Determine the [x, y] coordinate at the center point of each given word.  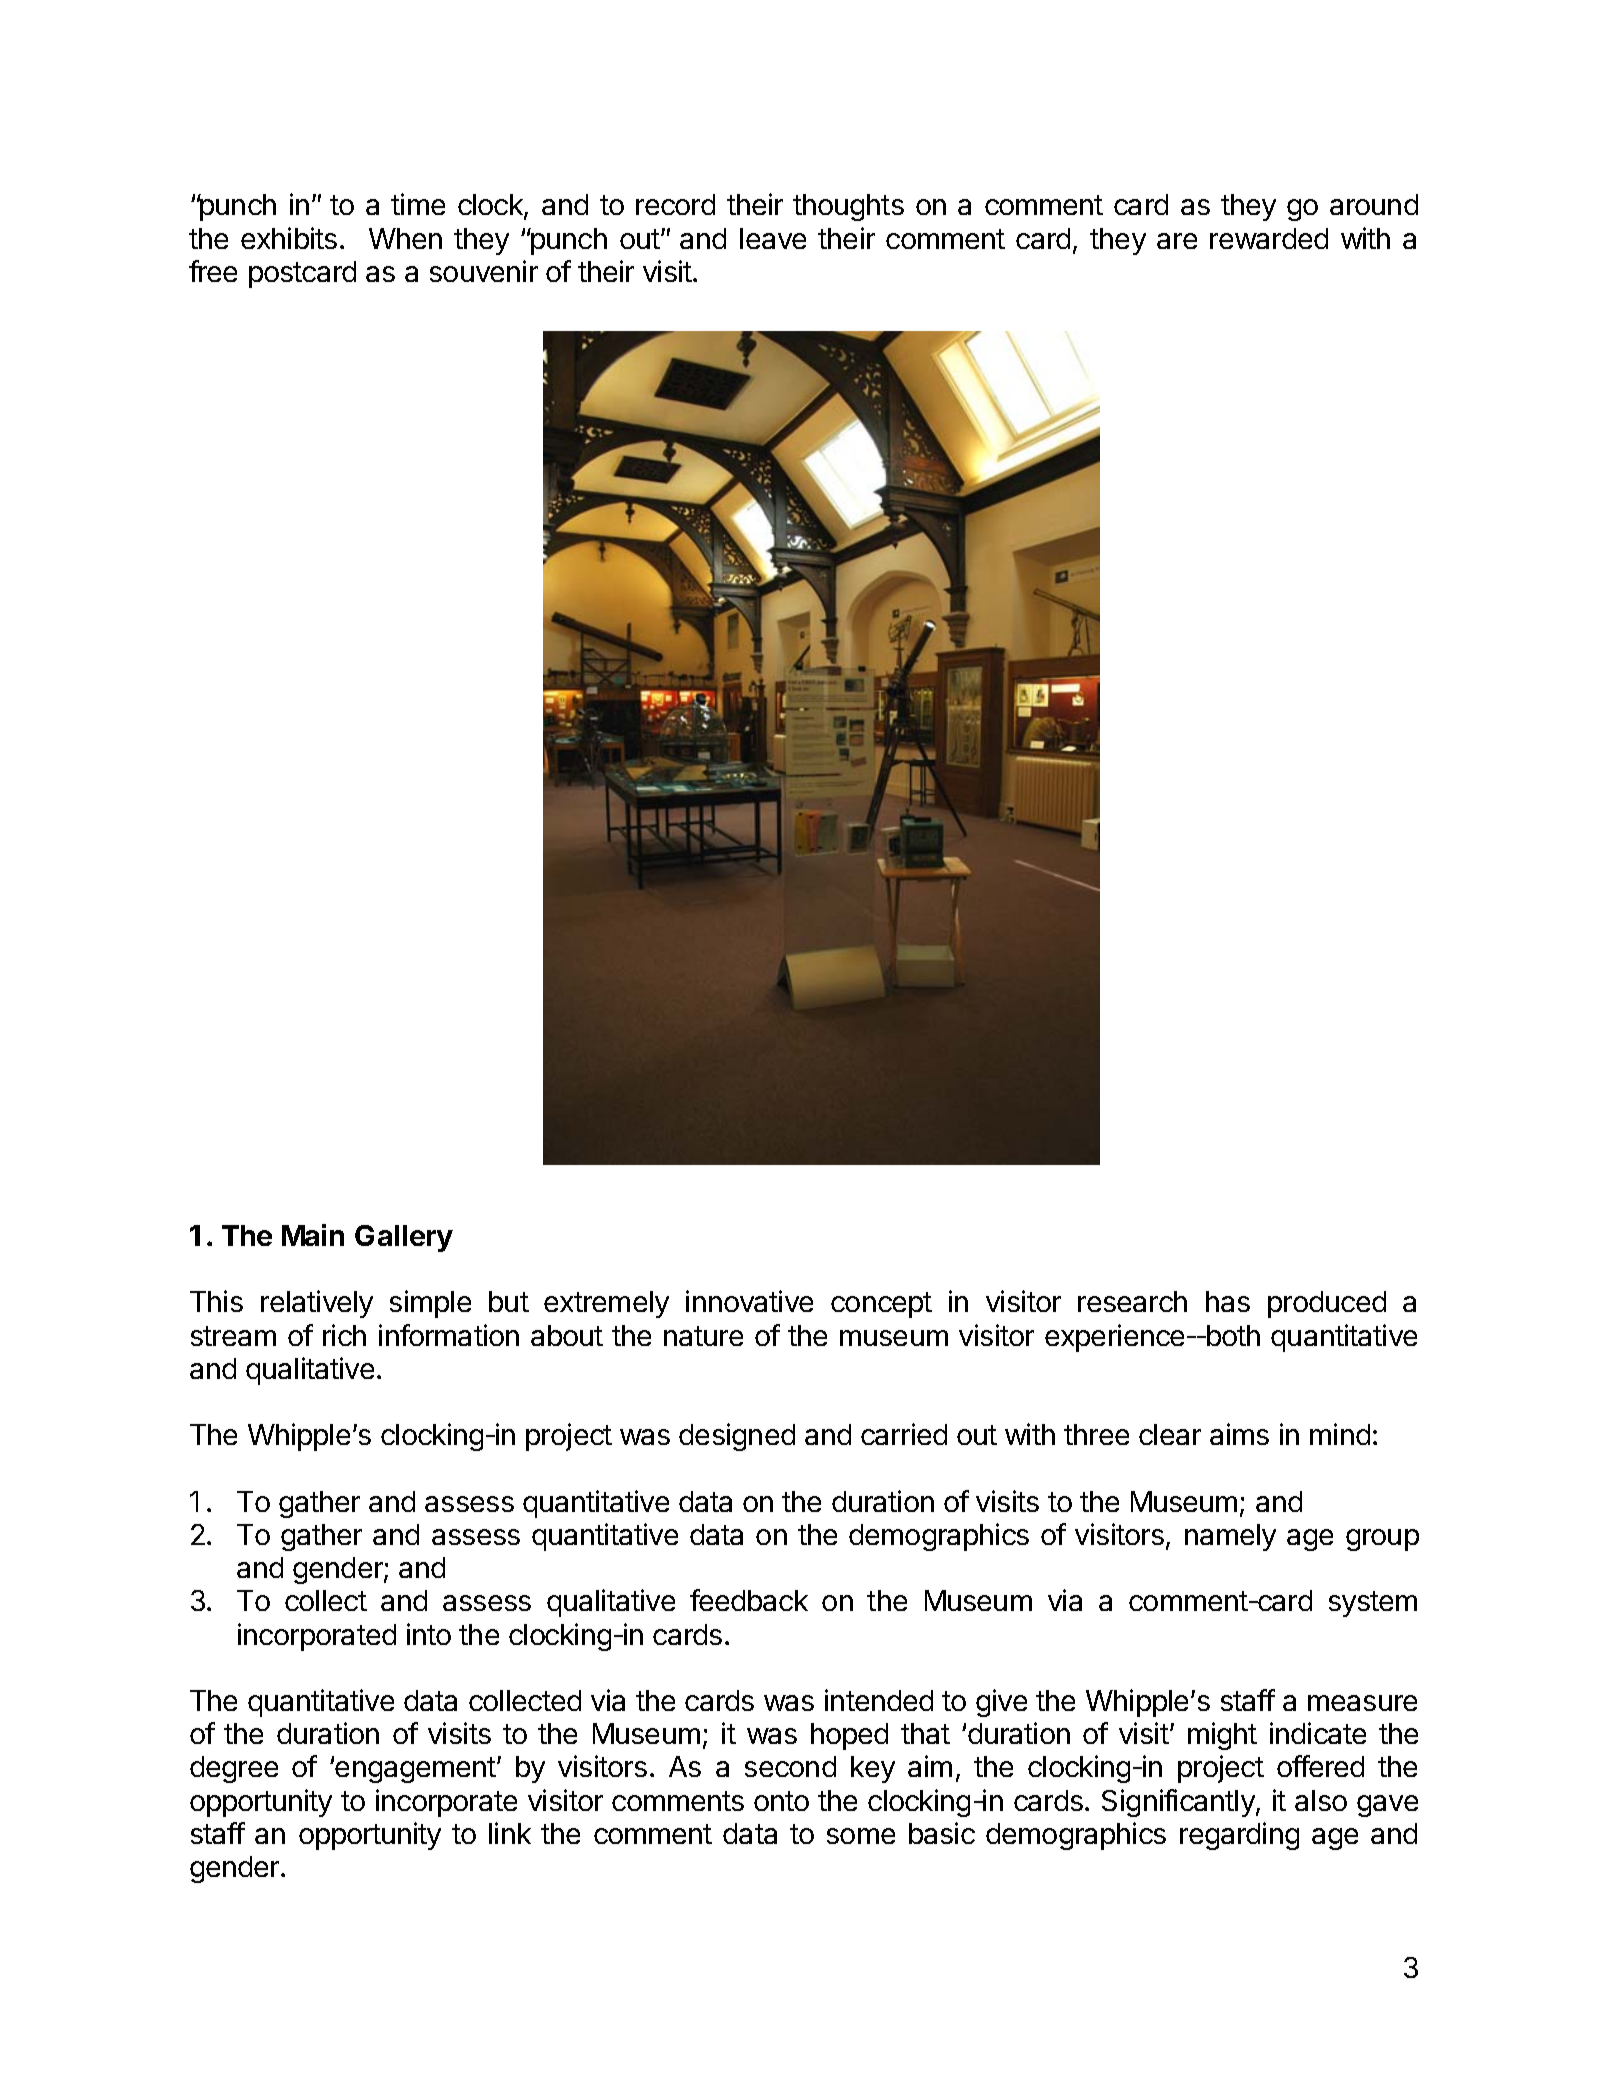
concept [881, 1305]
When [405, 238]
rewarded [1269, 238]
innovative [749, 1301]
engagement [415, 1770]
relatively [317, 1304]
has [1228, 1301]
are [1177, 241]
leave [773, 238]
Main [313, 1235]
